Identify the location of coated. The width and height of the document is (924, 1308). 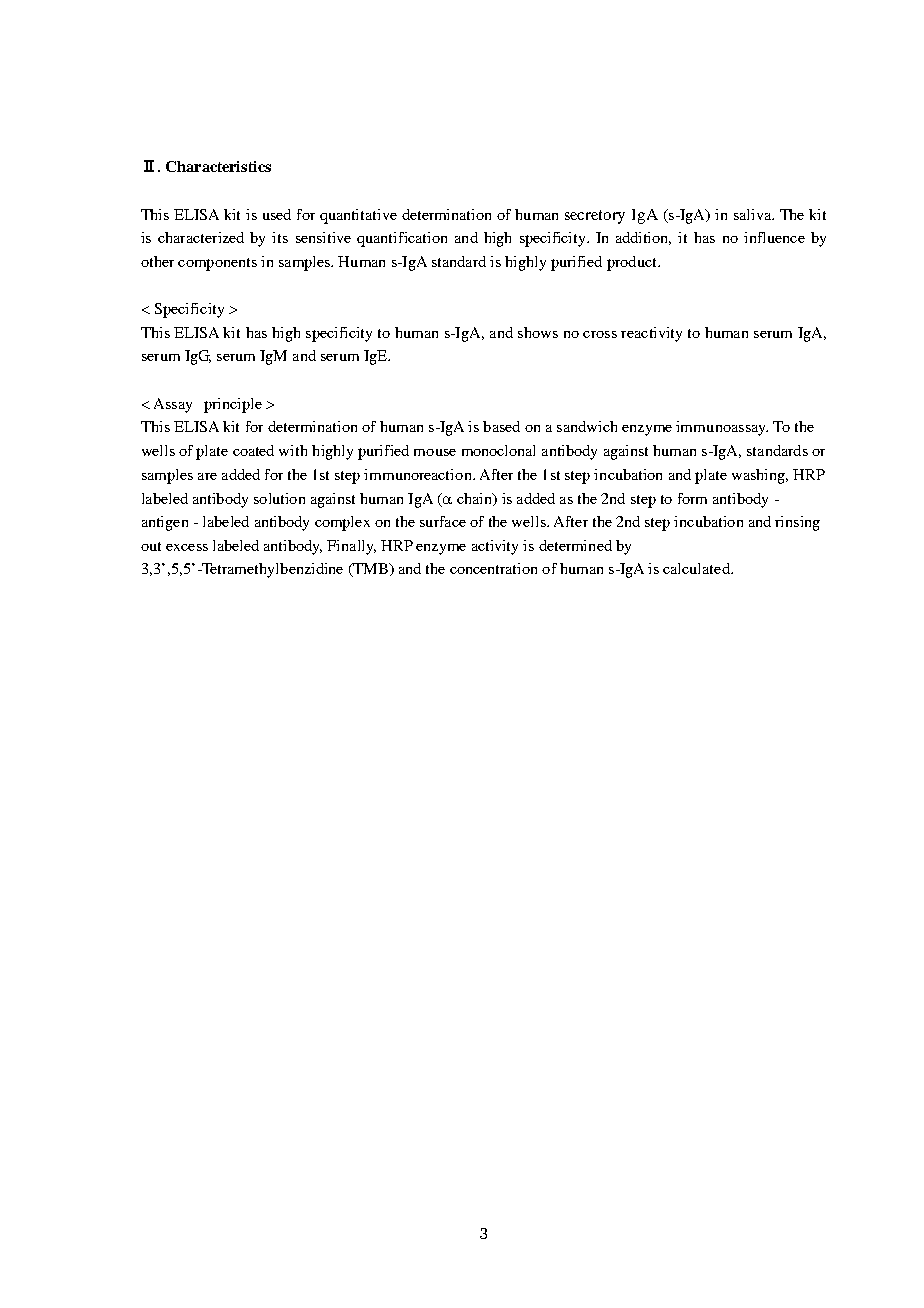
(253, 450).
